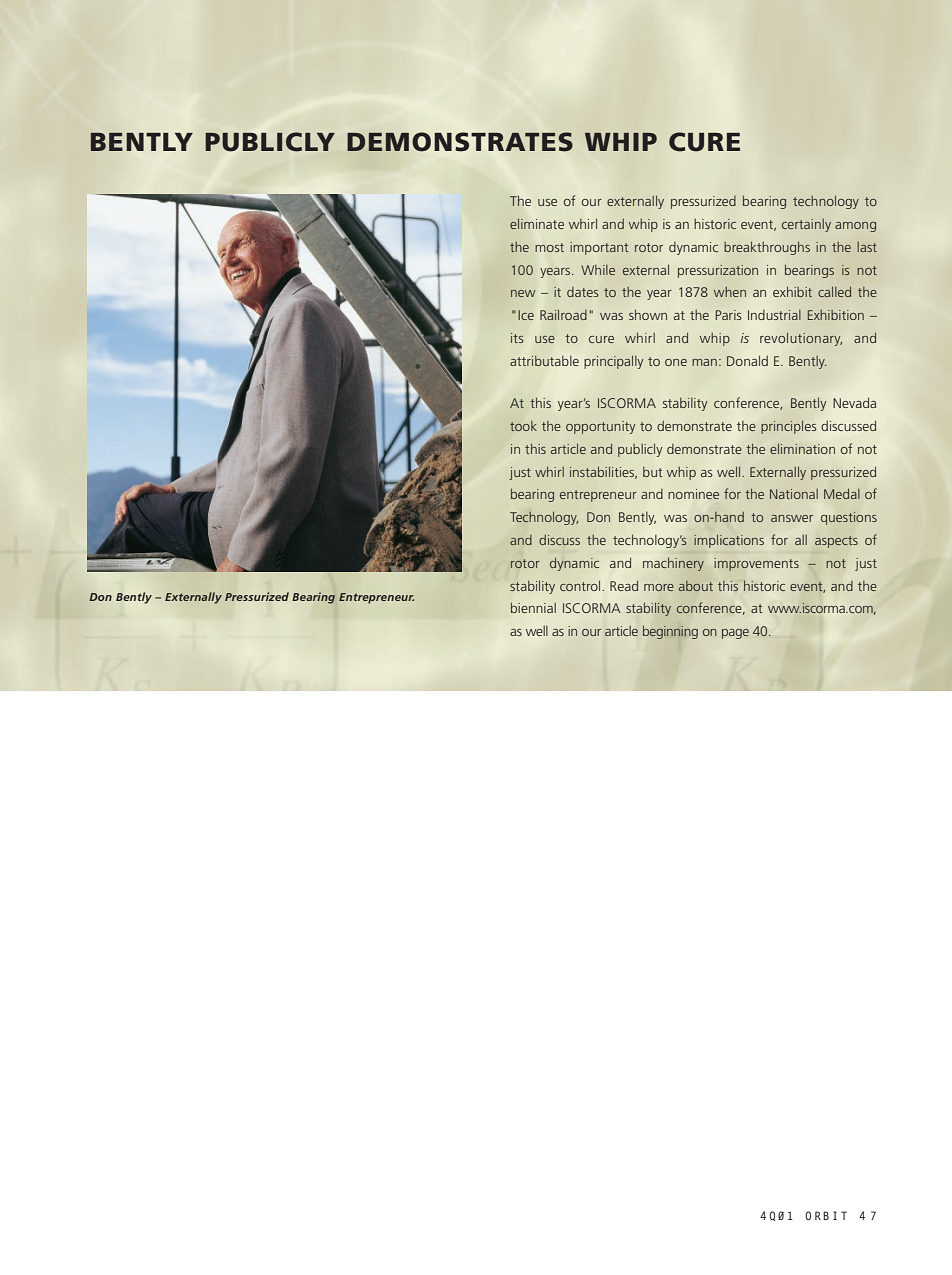  Describe the element at coordinates (836, 542) in the screenshot. I see `aspects` at that location.
